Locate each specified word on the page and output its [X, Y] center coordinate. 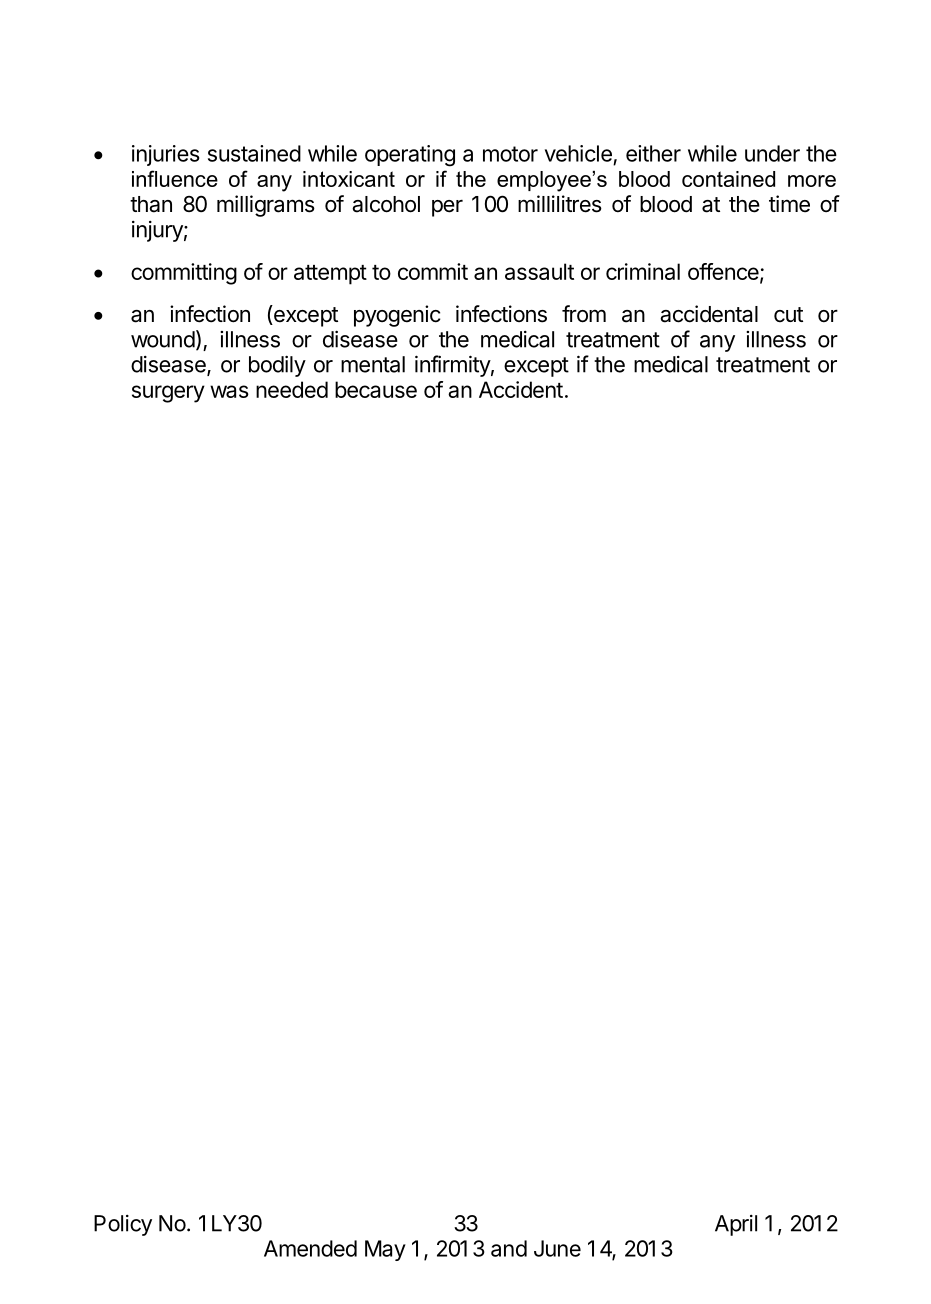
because [376, 389]
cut [788, 315]
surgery [168, 394]
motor [510, 154]
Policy [123, 1225]
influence [175, 178]
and [509, 1248]
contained [728, 179]
